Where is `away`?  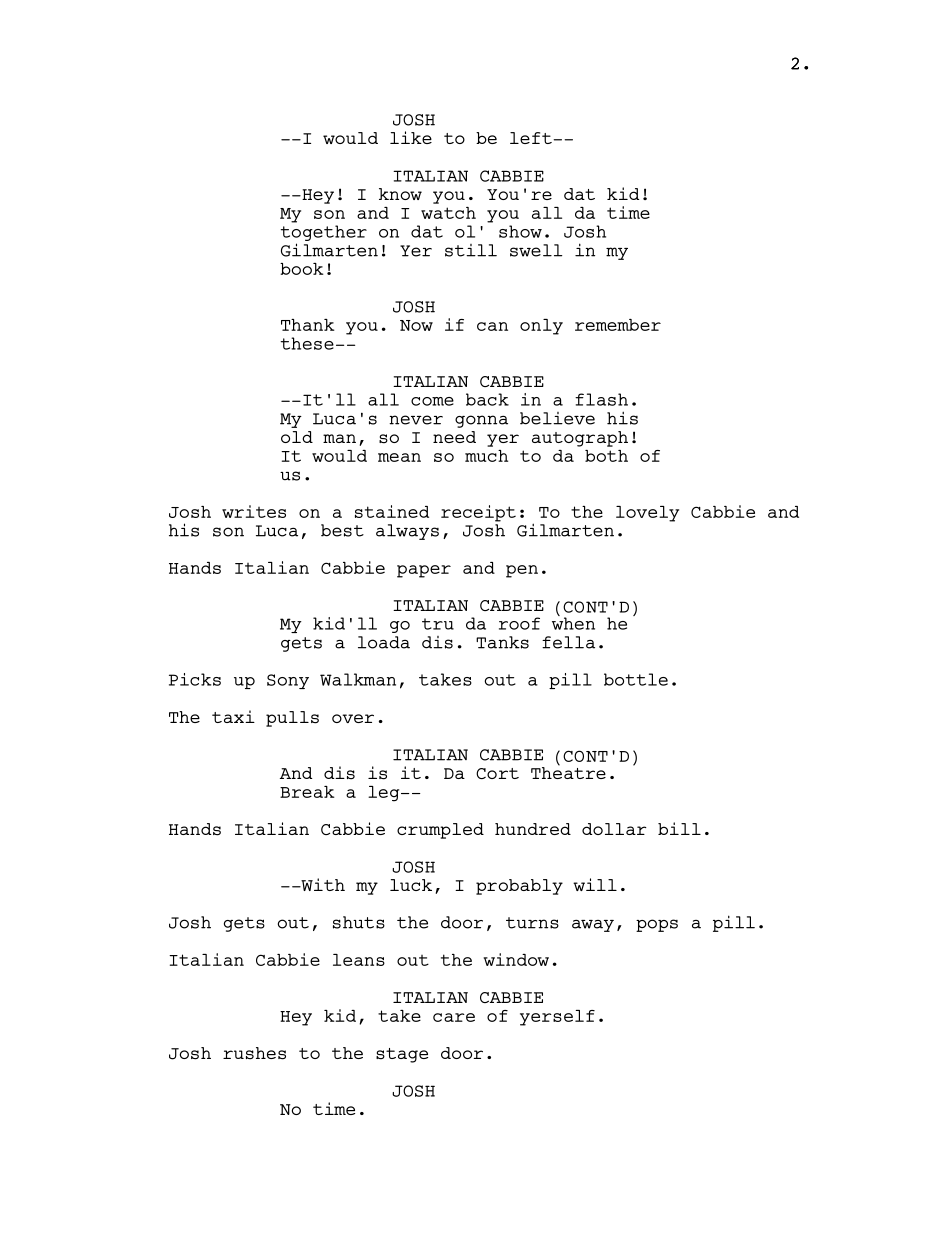 away is located at coordinates (593, 925).
